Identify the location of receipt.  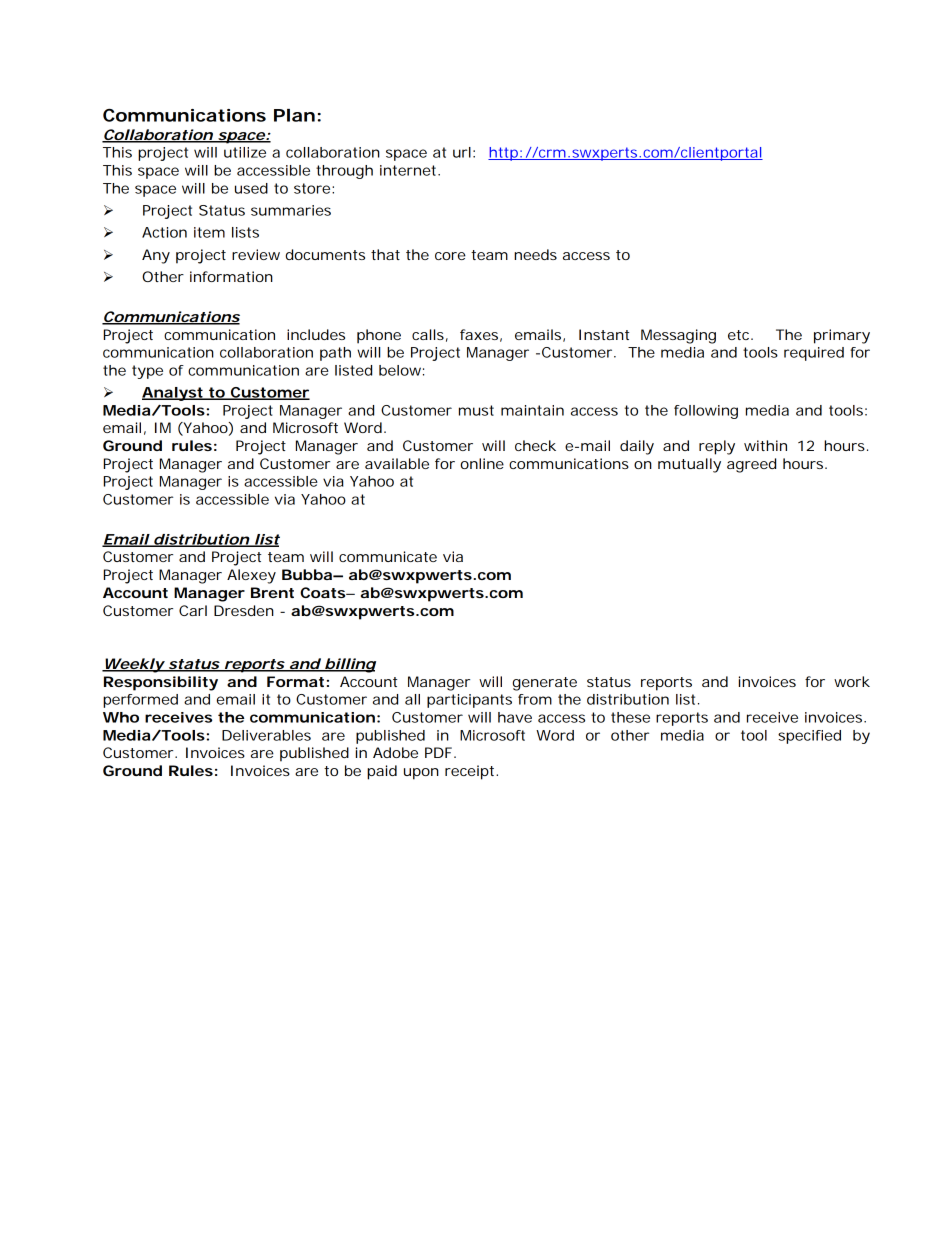
(471, 772).
